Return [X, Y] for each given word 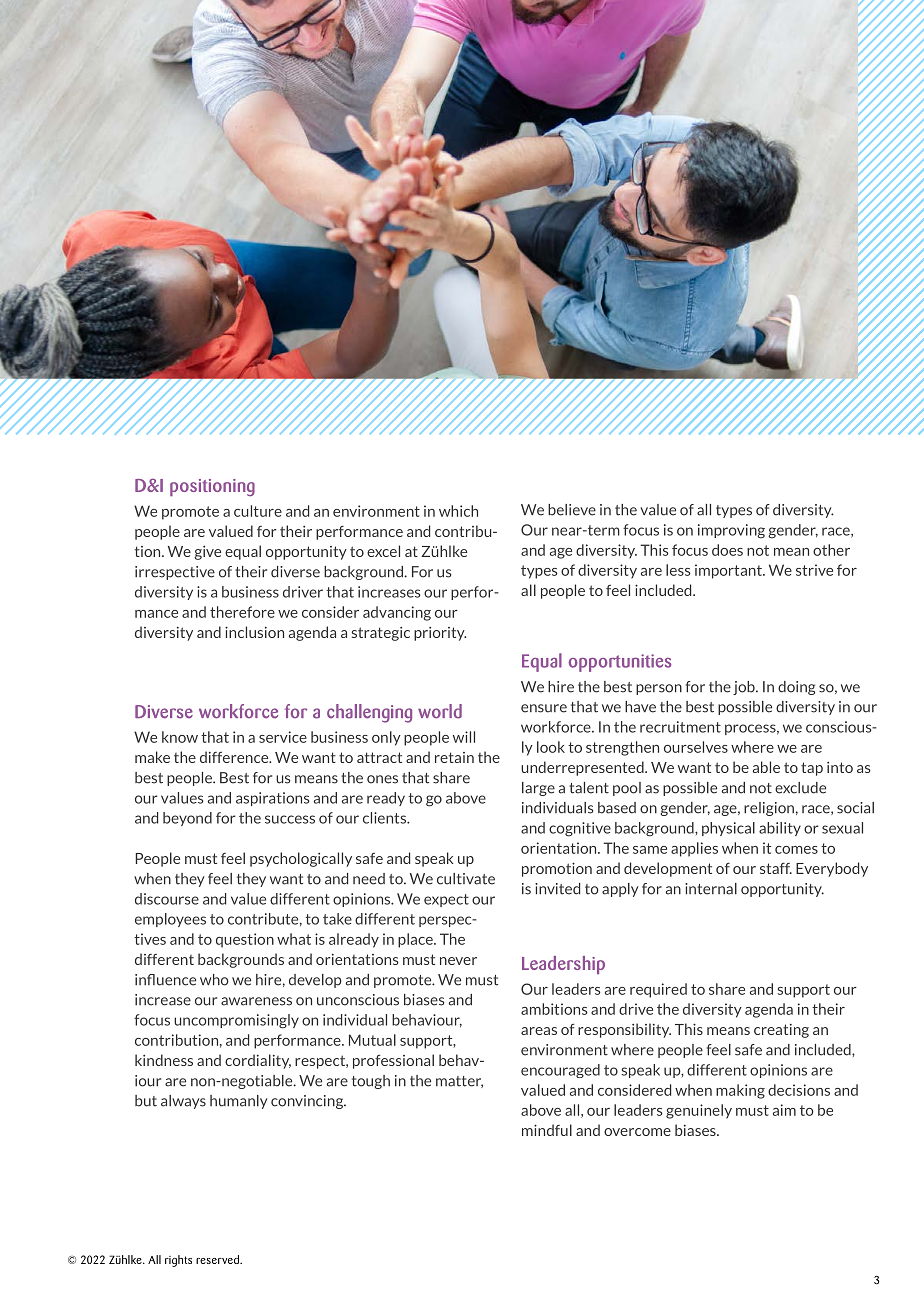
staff [776, 868]
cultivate [466, 879]
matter [459, 1082]
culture [258, 511]
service [283, 737]
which [458, 511]
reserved [218, 1259]
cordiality [258, 1061]
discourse [167, 899]
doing [796, 688]
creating [781, 1031]
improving [731, 531]
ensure [544, 708]
